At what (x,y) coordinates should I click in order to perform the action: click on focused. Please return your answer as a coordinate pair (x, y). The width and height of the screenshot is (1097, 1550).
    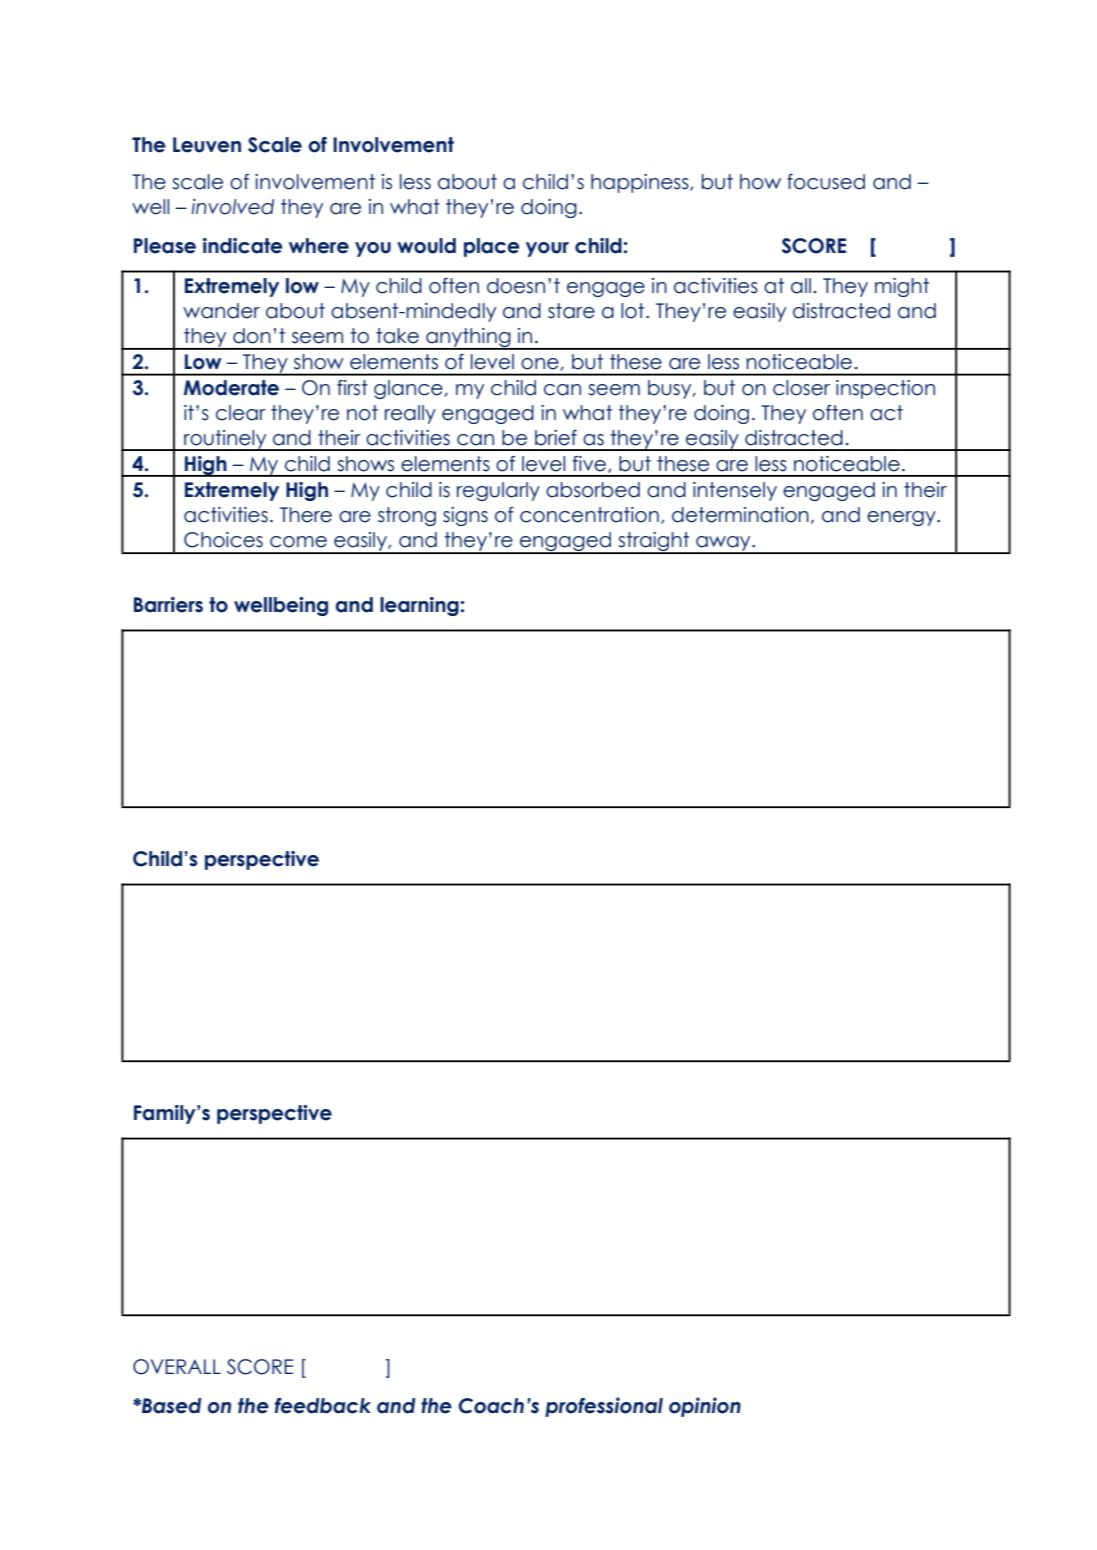
    Looking at the image, I should click on (826, 182).
